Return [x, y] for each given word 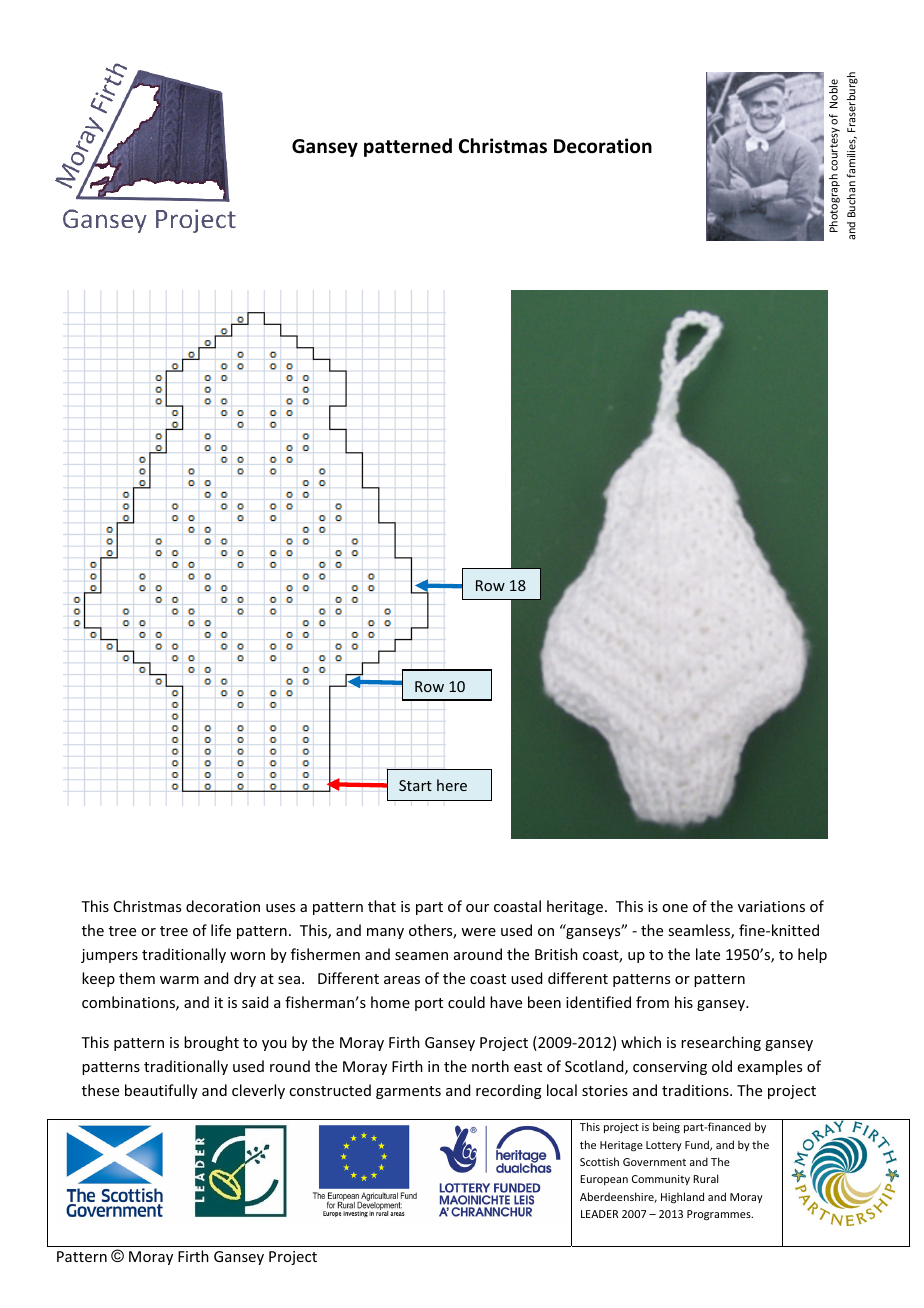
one [675, 908]
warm [179, 980]
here [452, 785]
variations [771, 906]
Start [415, 785]
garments [408, 1092]
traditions [696, 1090]
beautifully [161, 1091]
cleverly [258, 1091]
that [382, 906]
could [466, 1002]
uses [280, 908]
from [652, 1002]
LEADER [599, 1214]
